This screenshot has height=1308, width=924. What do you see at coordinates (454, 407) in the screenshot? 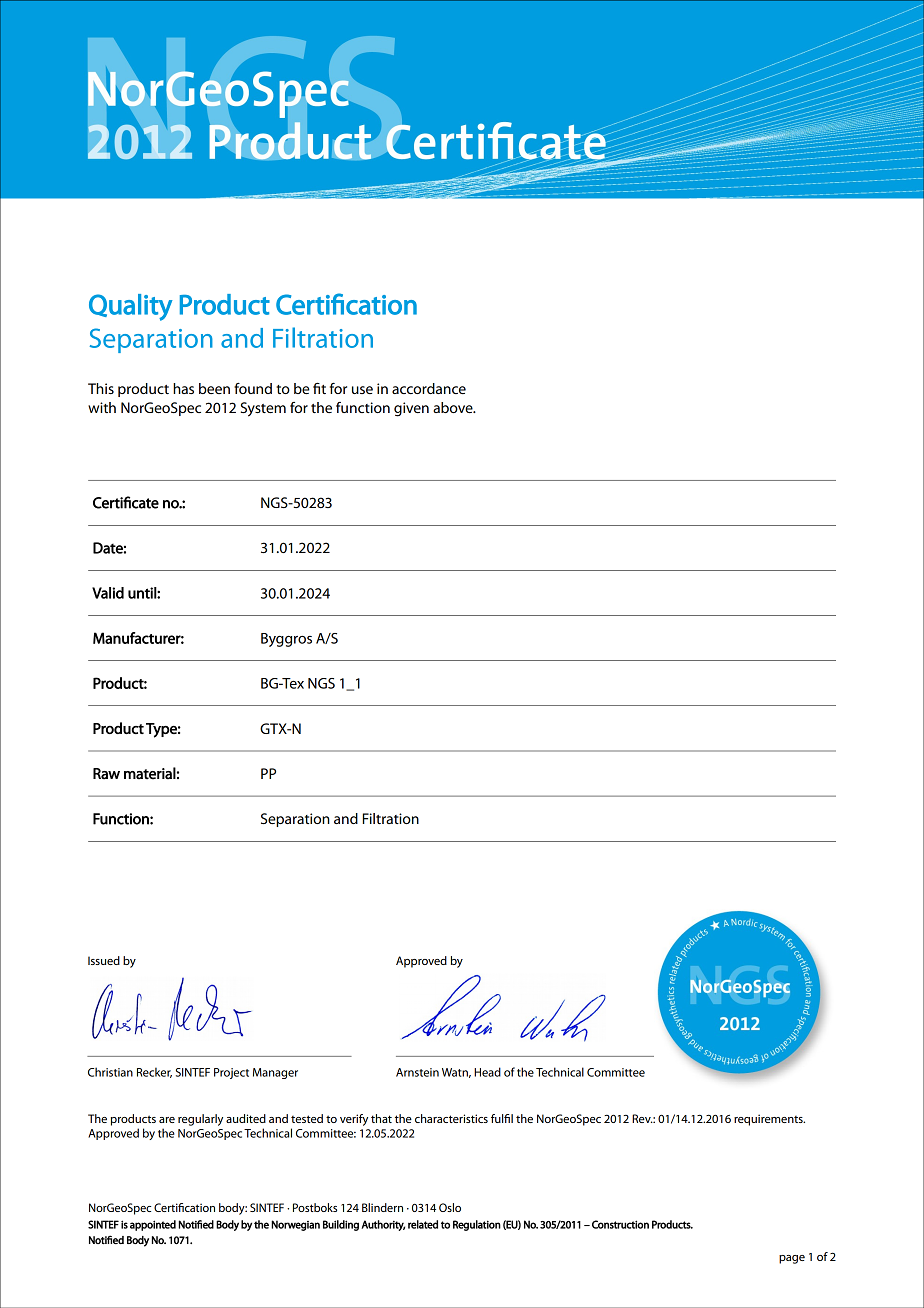
I see `above` at bounding box center [454, 407].
